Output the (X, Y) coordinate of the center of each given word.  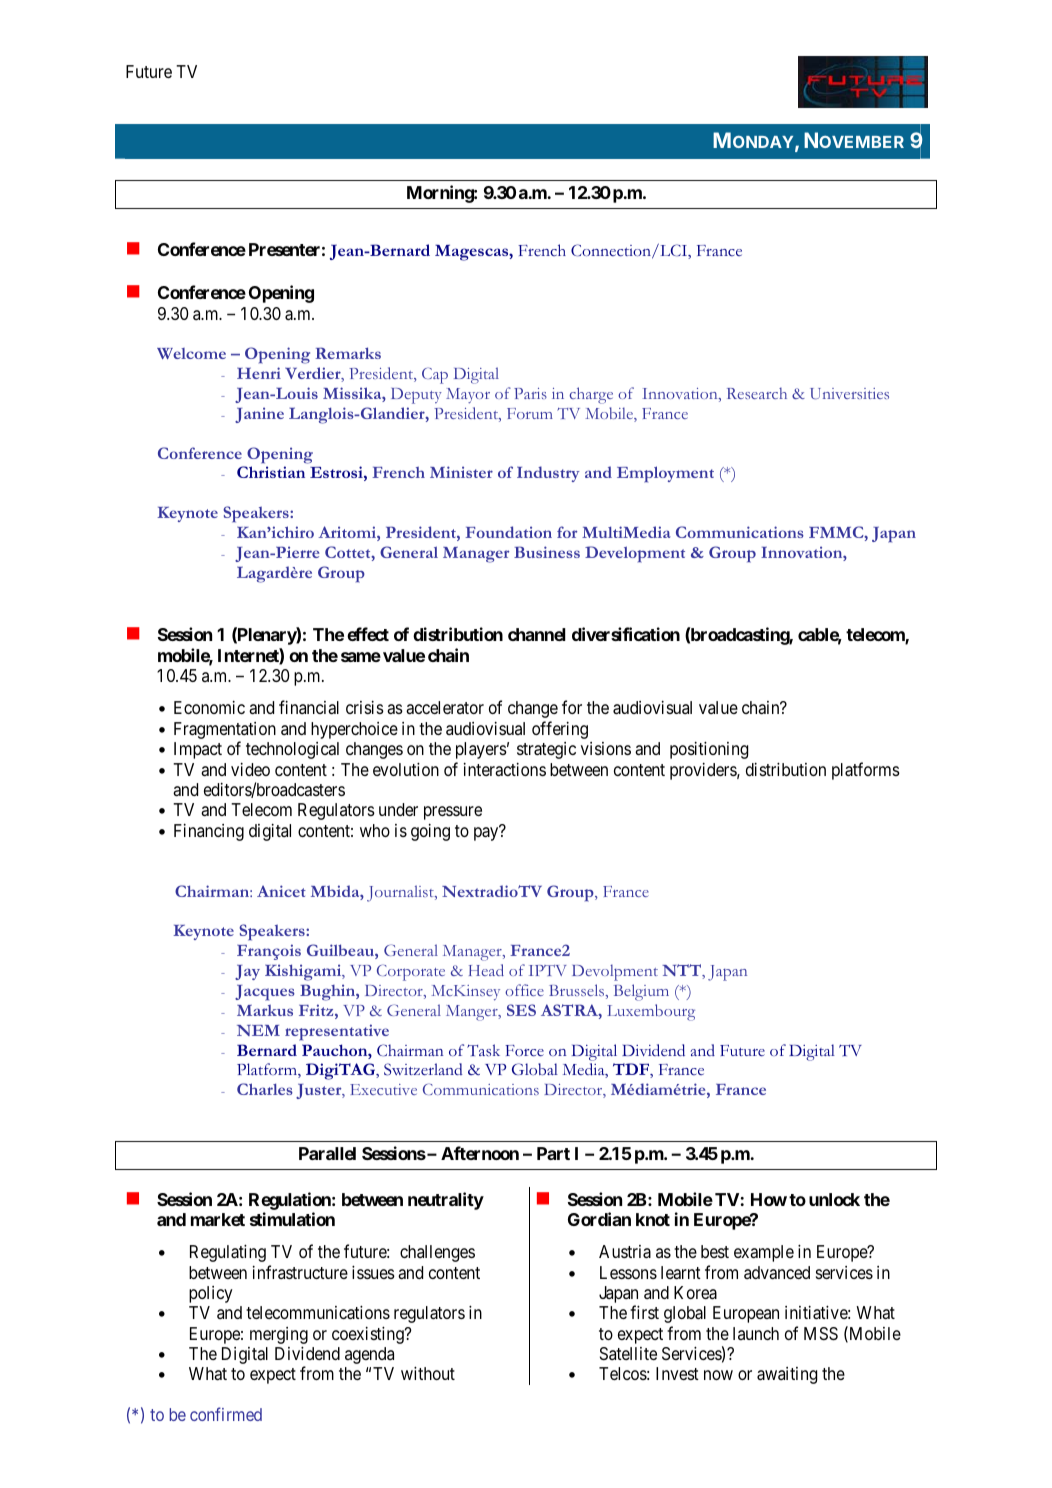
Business (547, 552)
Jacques (265, 993)
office (524, 990)
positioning (709, 750)
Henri (259, 373)
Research (757, 393)
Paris (530, 393)
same (361, 657)
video (250, 769)
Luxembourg (651, 1012)
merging (279, 1335)
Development (635, 554)
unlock (834, 1199)
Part (553, 1153)
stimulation (292, 1219)
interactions (505, 769)
